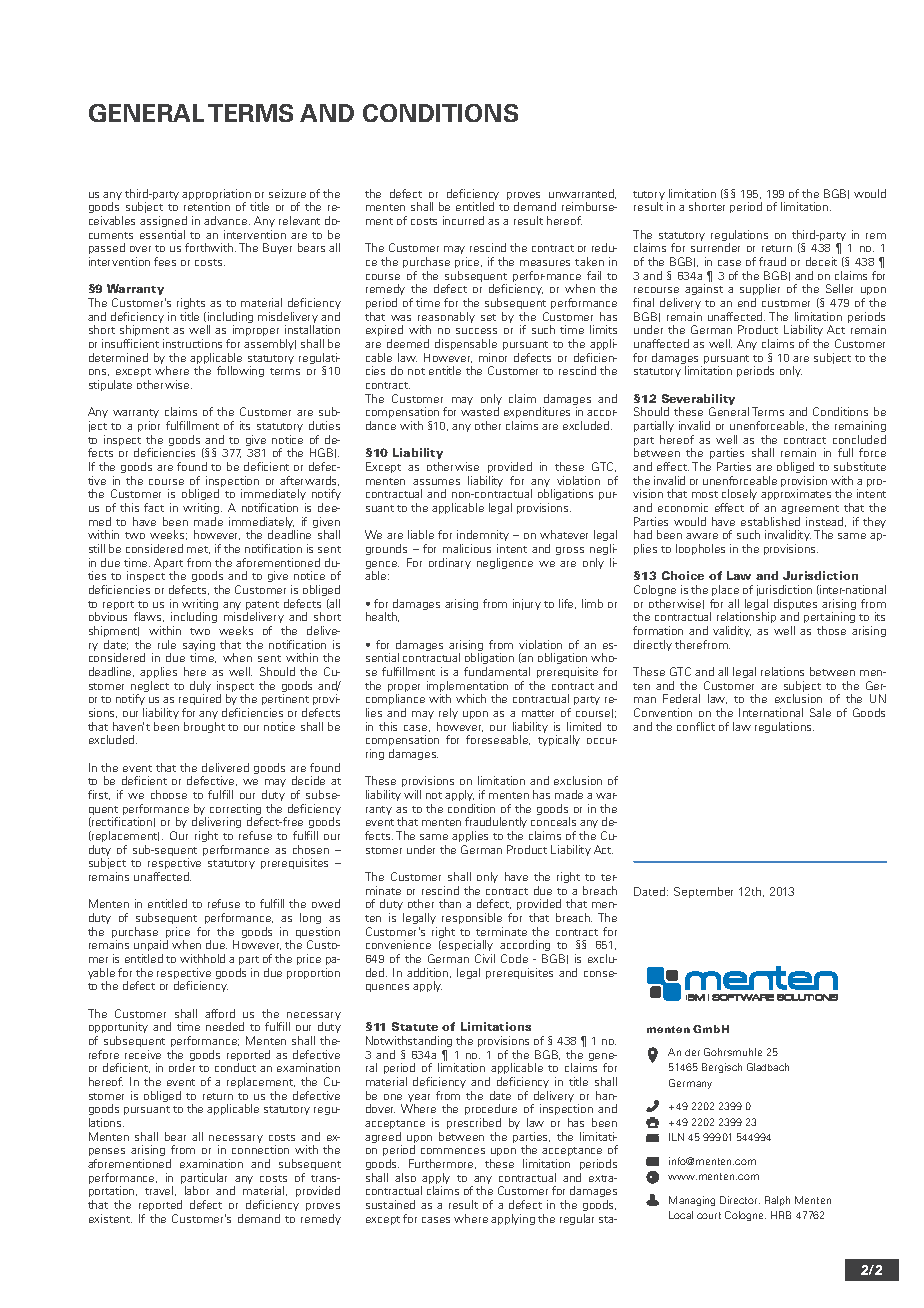  Describe the element at coordinates (777, 1201) in the screenshot. I see `Ralph` at that location.
